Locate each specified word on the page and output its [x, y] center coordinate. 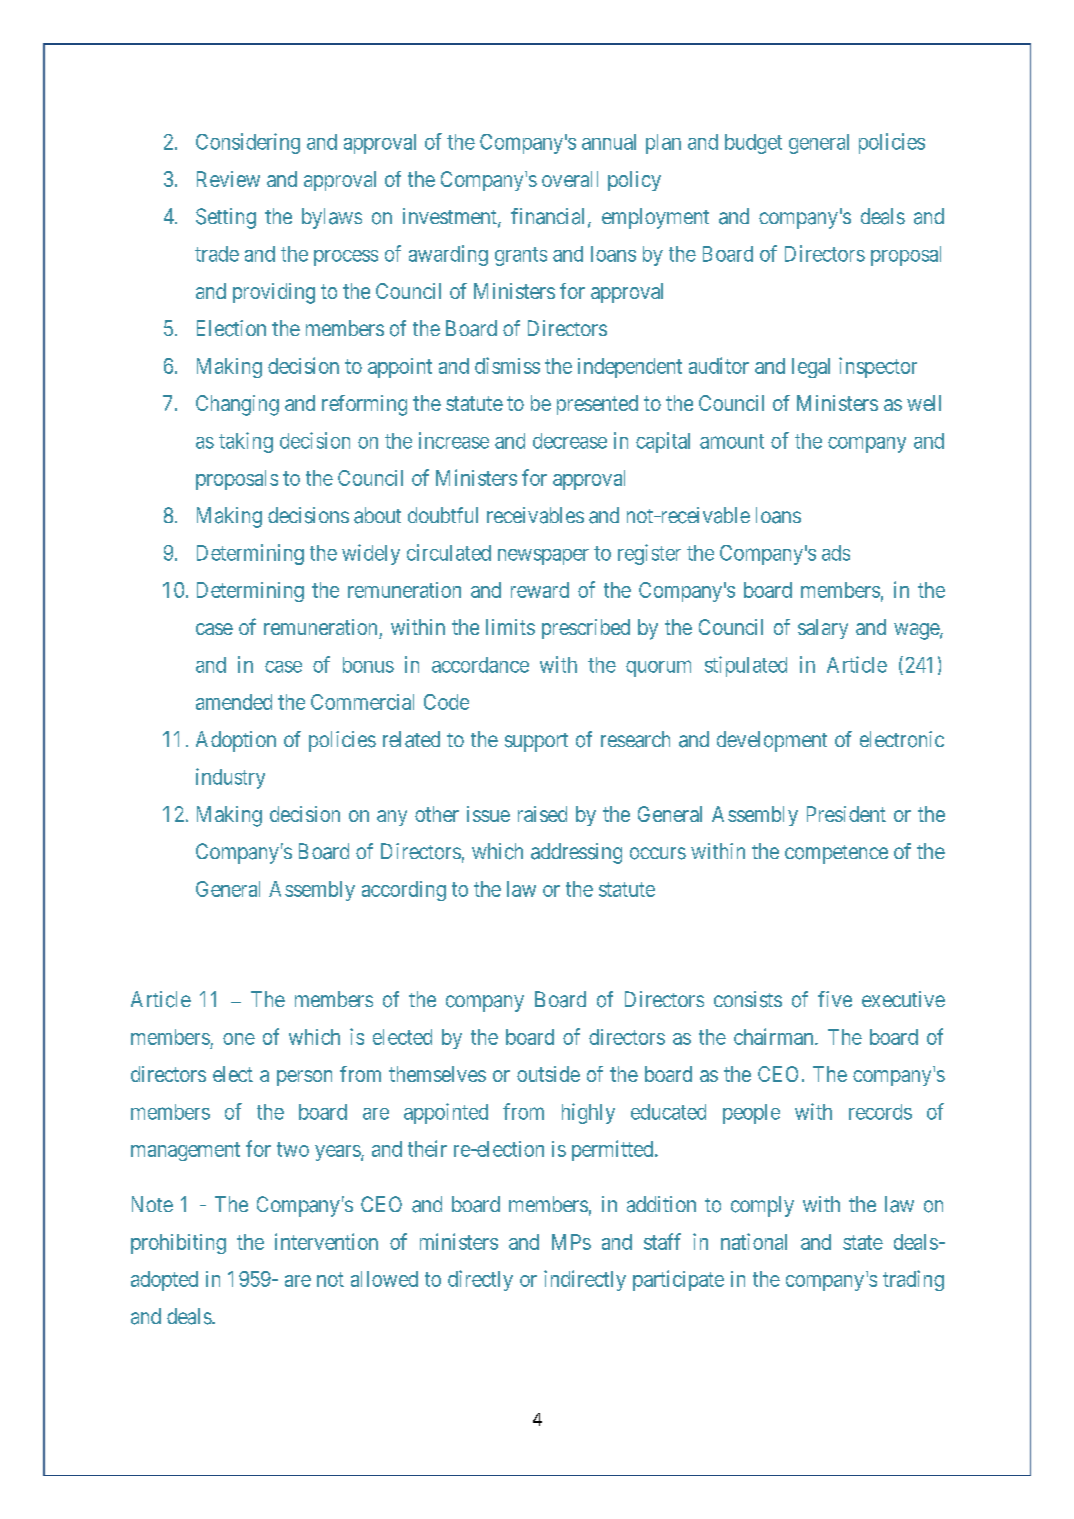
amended [234, 702]
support [536, 742]
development [772, 741]
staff [662, 1241]
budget [753, 144]
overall [570, 179]
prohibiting [178, 1244]
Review [228, 179]
